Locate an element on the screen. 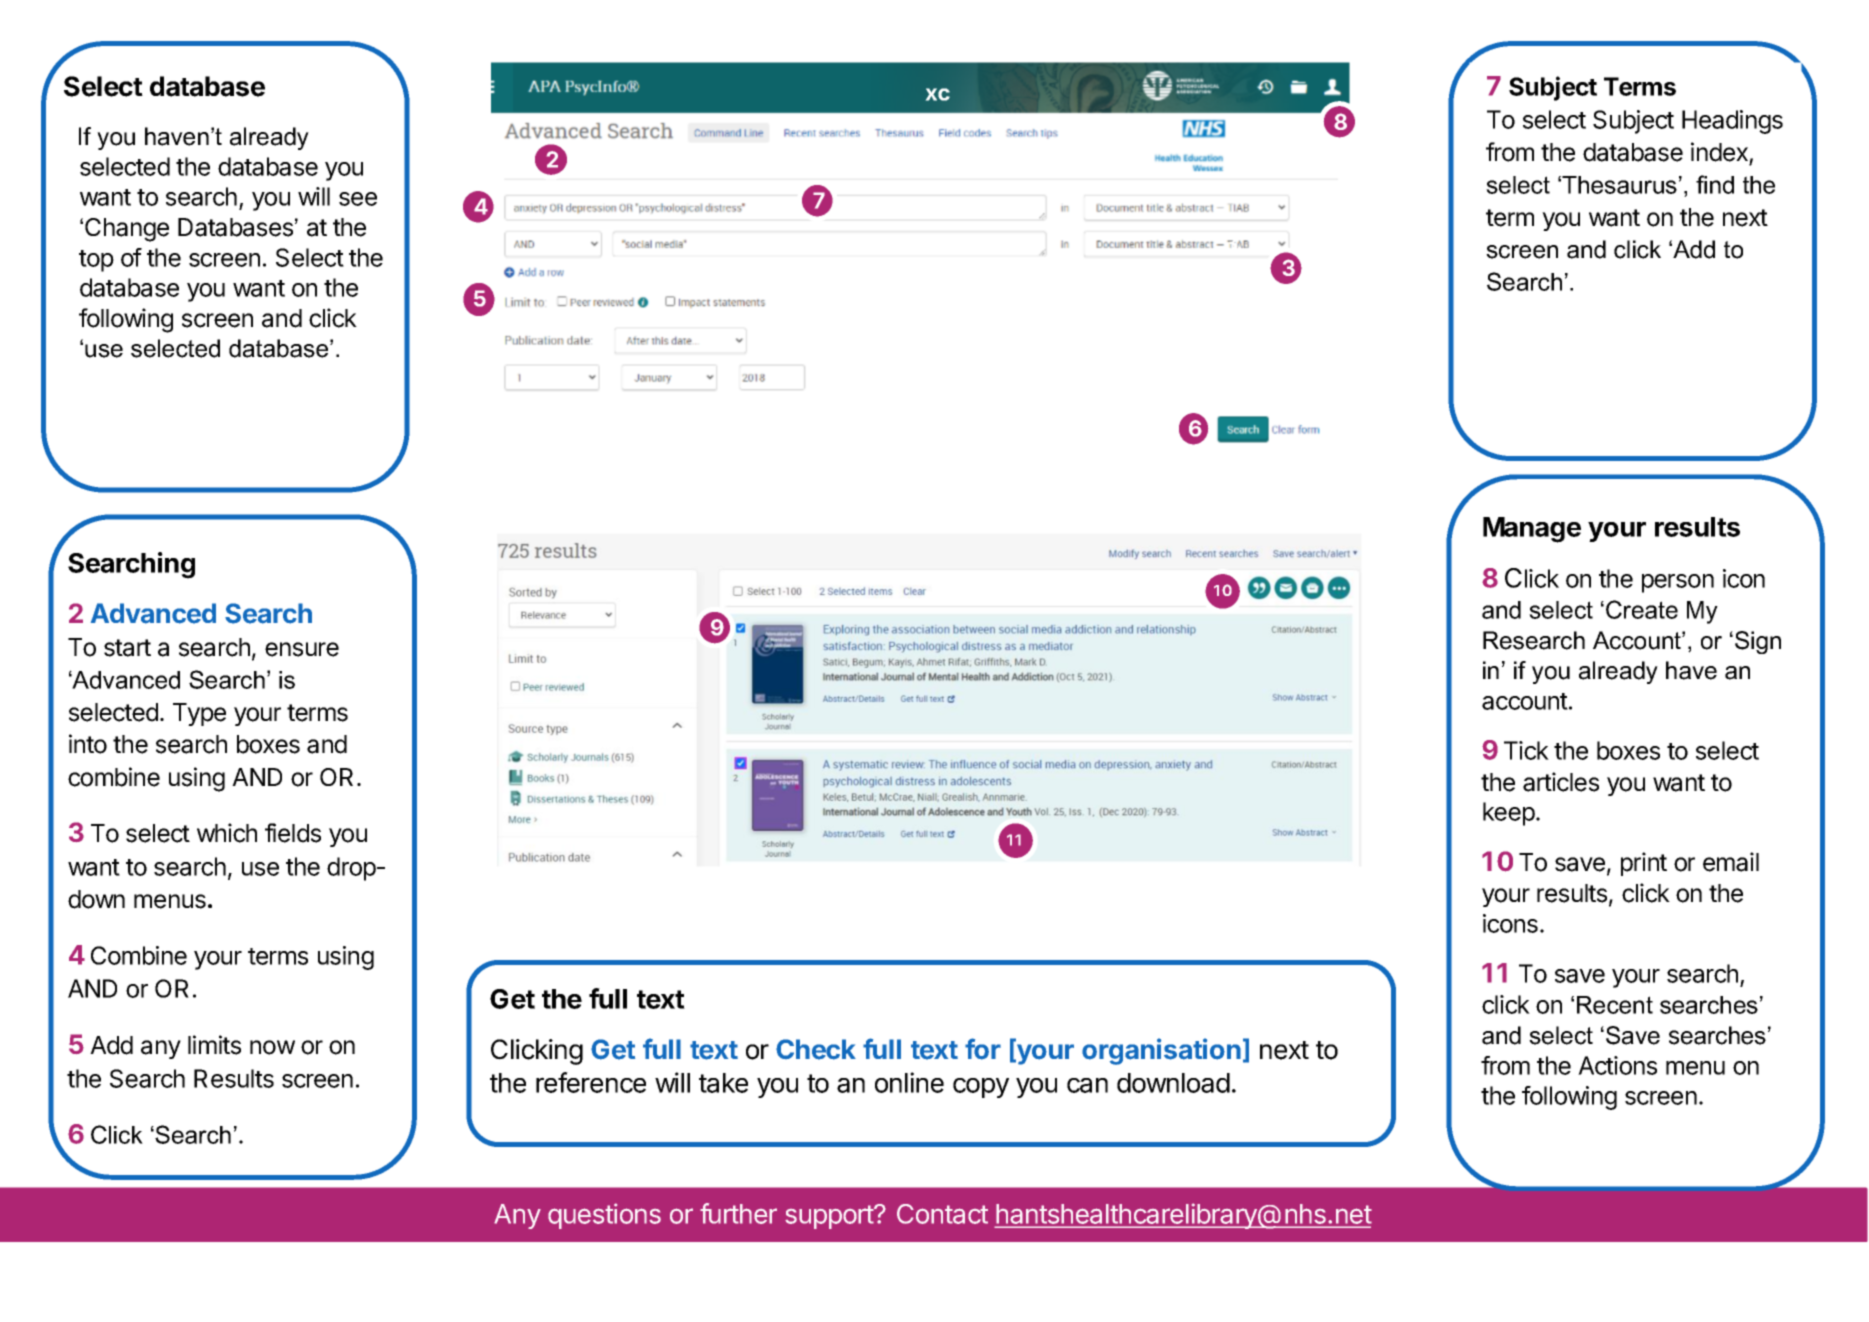 Image resolution: width=1869 pixels, height=1322 pixels. Tick is located at coordinates (1526, 750).
